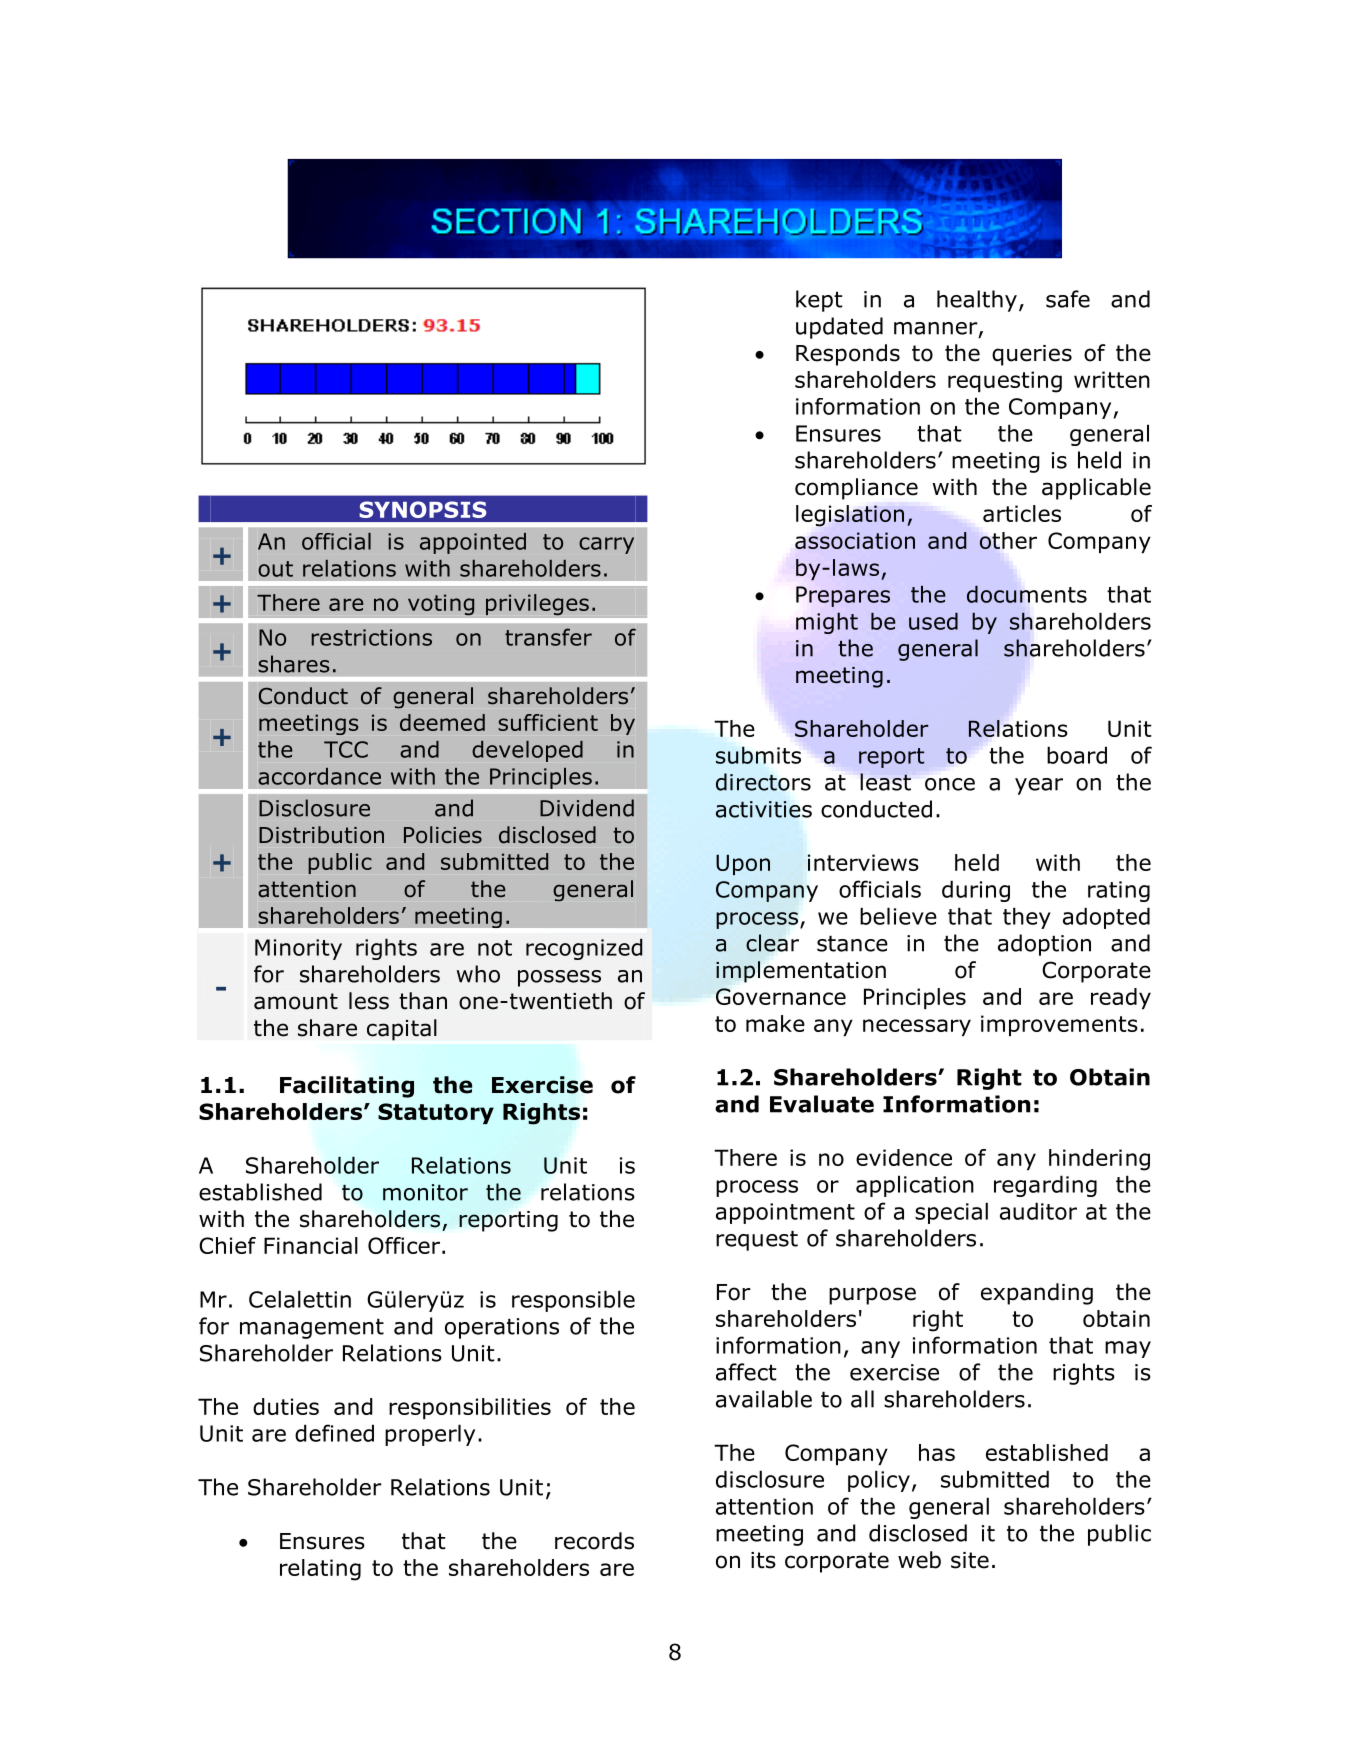 The height and width of the screenshot is (1748, 1350). Describe the element at coordinates (298, 949) in the screenshot. I see `Minority` at that location.
